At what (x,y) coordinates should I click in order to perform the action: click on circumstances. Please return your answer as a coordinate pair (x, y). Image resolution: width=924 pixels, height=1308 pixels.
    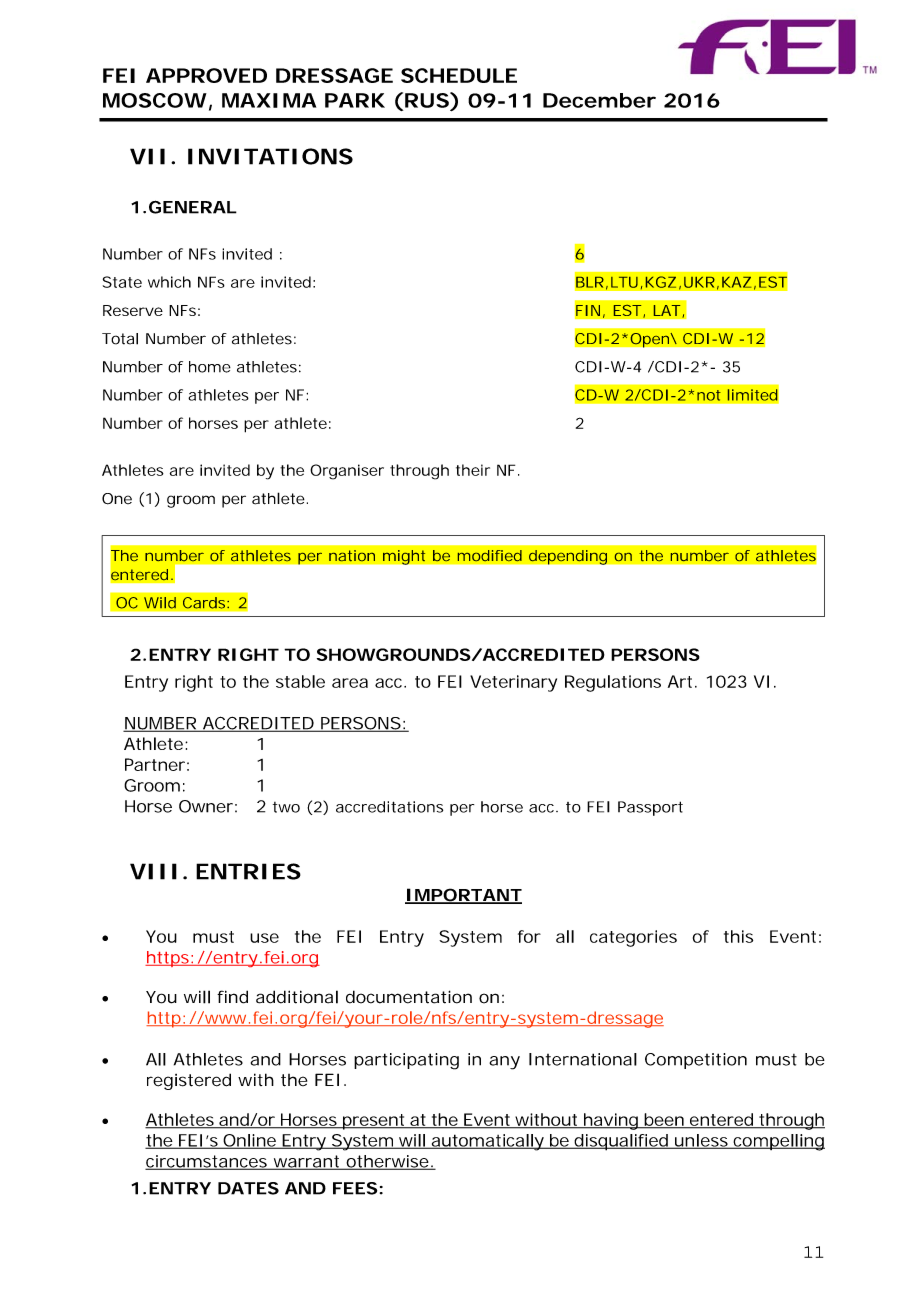
    Looking at the image, I should click on (207, 1162).
